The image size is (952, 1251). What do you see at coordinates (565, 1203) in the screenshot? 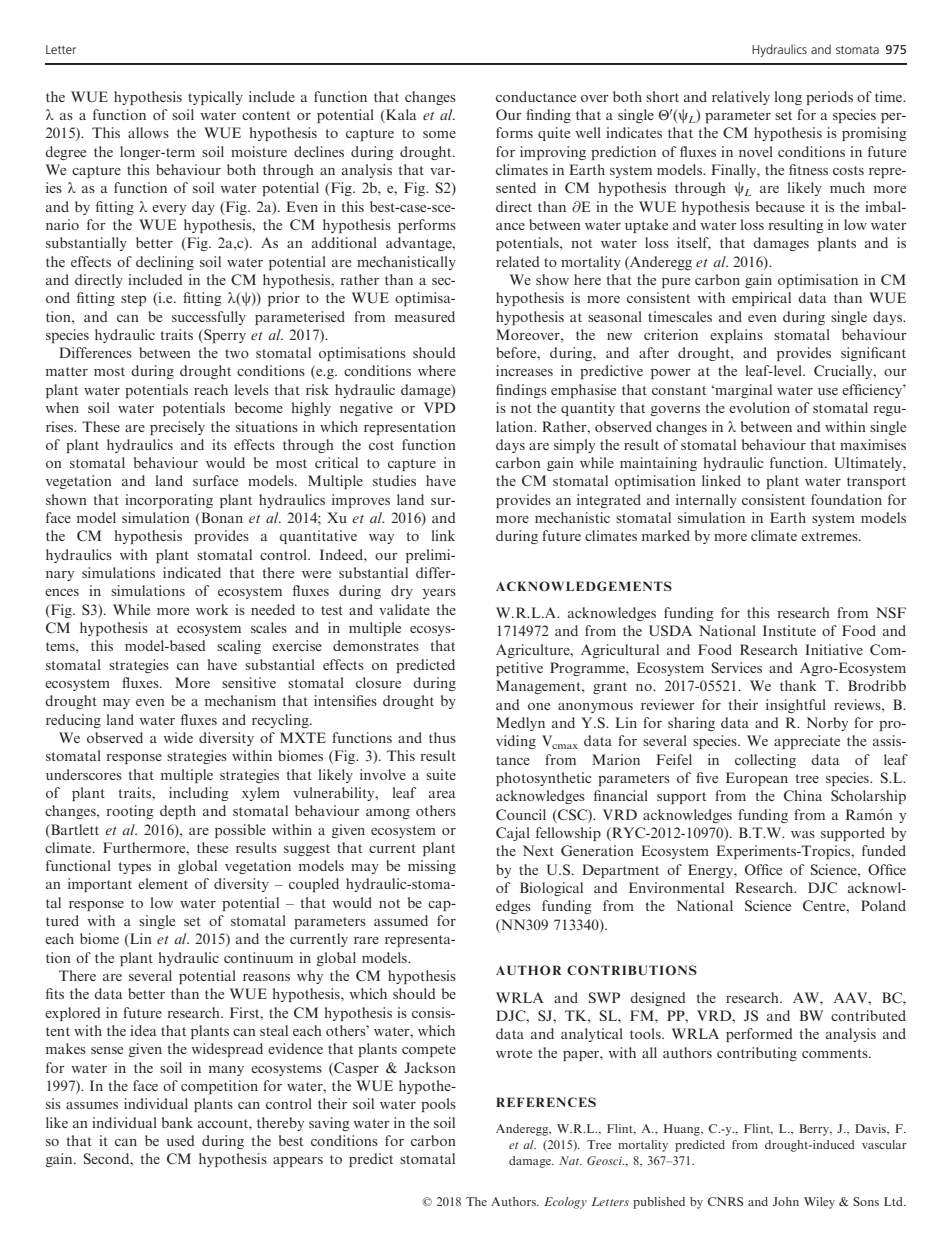
I see `Ecology` at bounding box center [565, 1203].
